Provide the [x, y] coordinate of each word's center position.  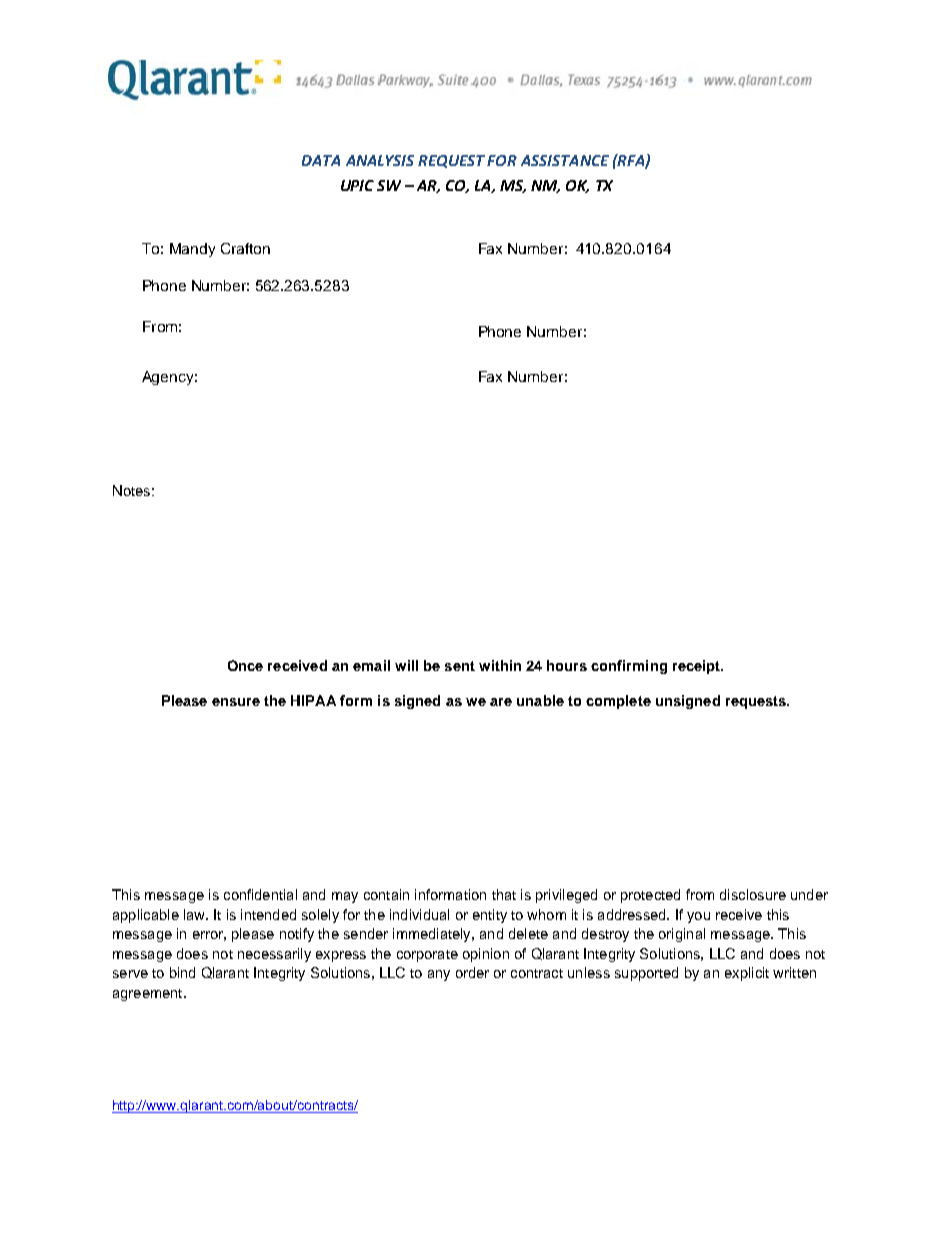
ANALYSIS [380, 160]
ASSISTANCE [565, 160]
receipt [698, 667]
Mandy [192, 250]
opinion [486, 955]
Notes [131, 490]
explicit [747, 974]
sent [460, 666]
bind [182, 972]
